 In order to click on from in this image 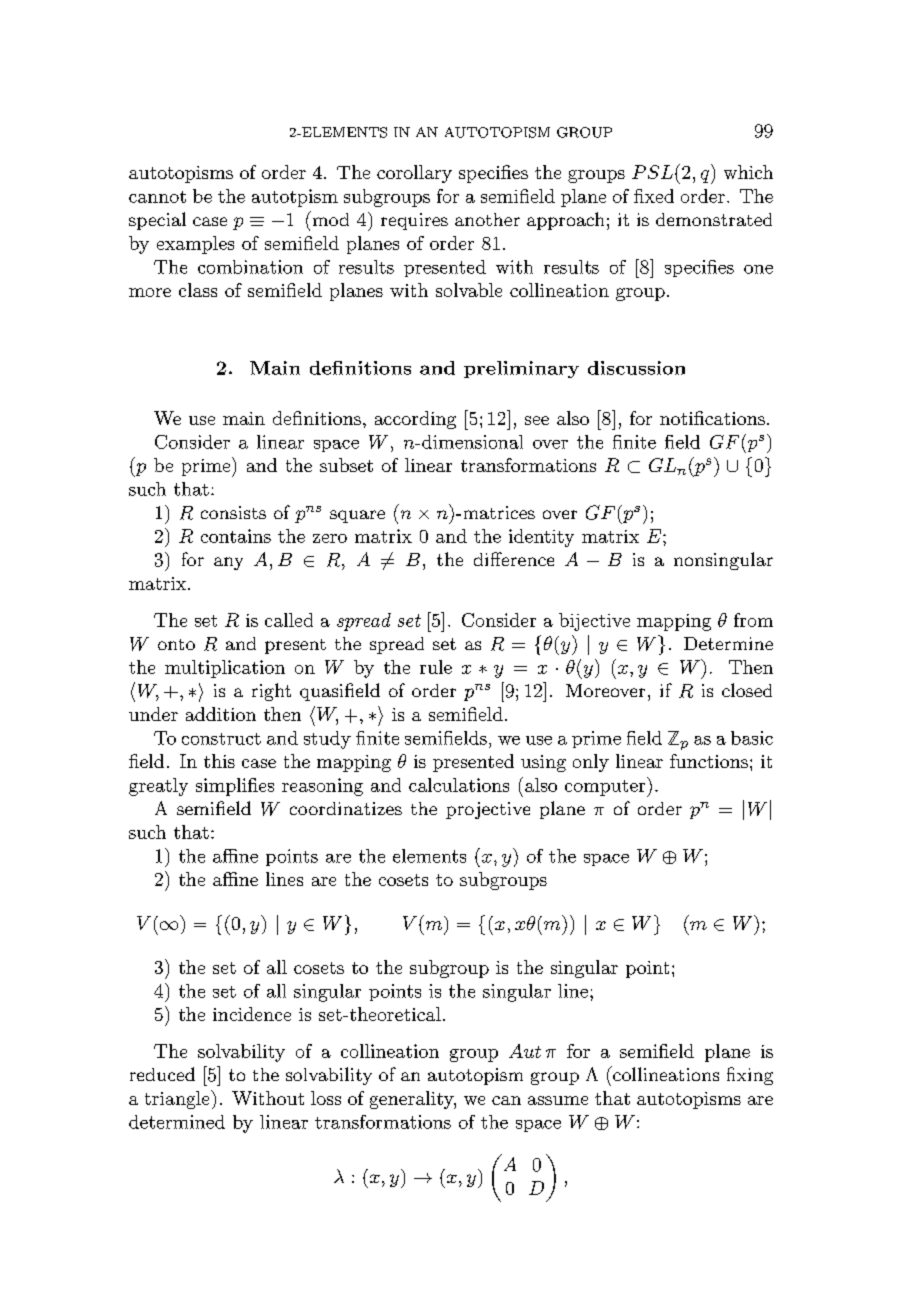, I will do `click(753, 620)`.
